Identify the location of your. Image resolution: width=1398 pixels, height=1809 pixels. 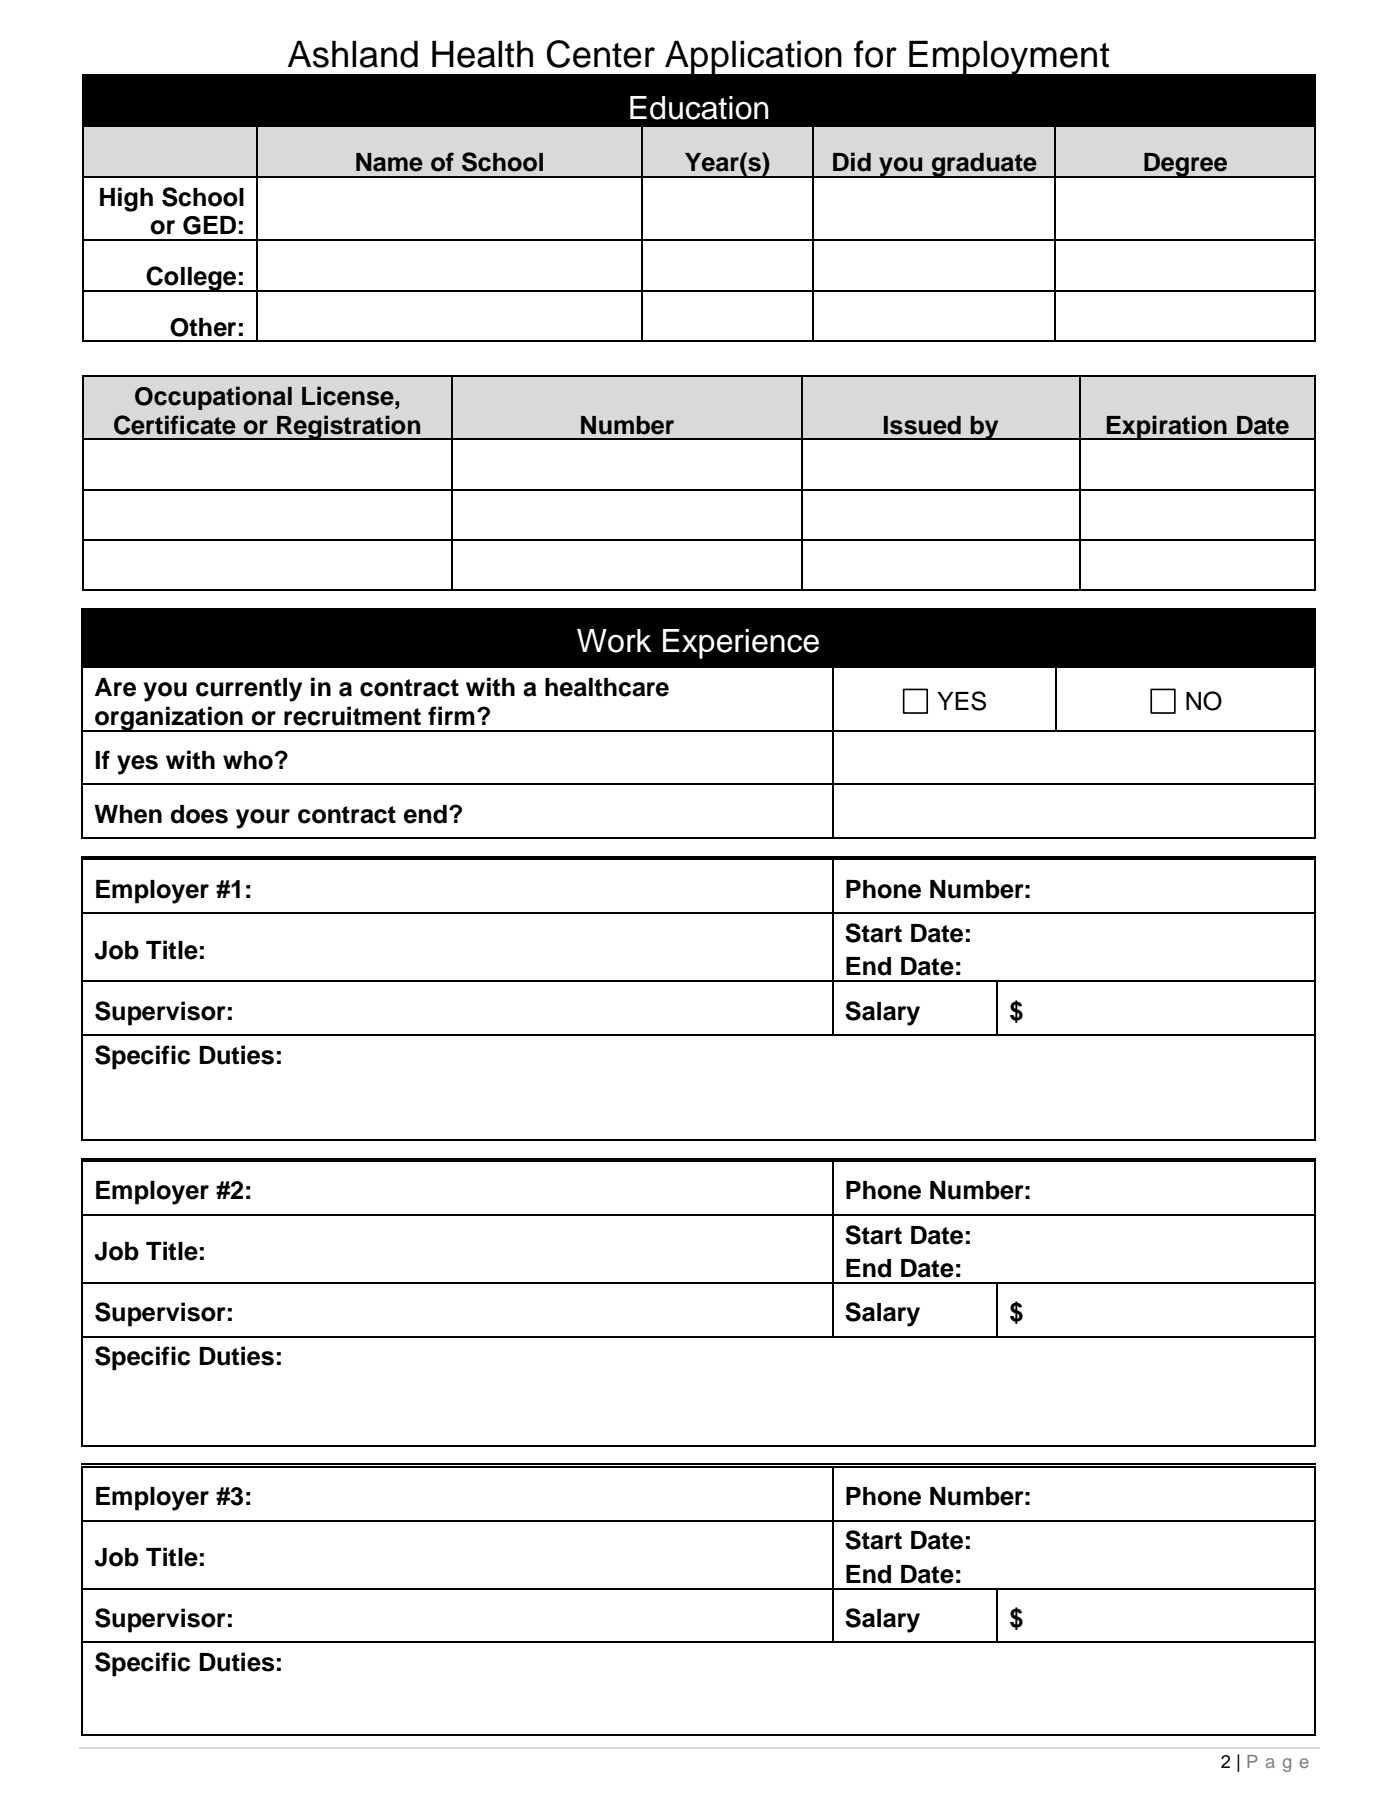
(263, 819).
